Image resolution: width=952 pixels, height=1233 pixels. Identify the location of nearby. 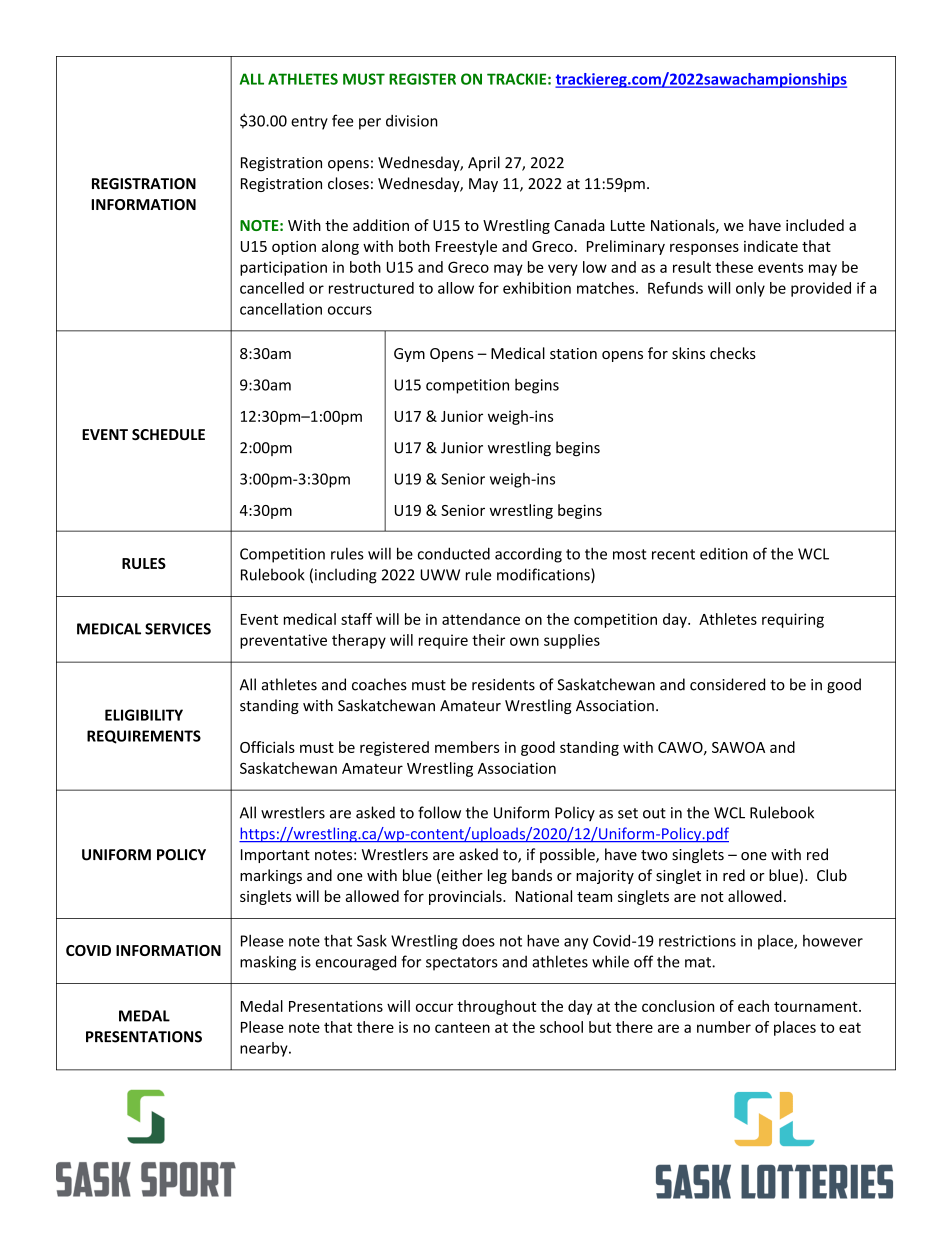
(265, 1049).
